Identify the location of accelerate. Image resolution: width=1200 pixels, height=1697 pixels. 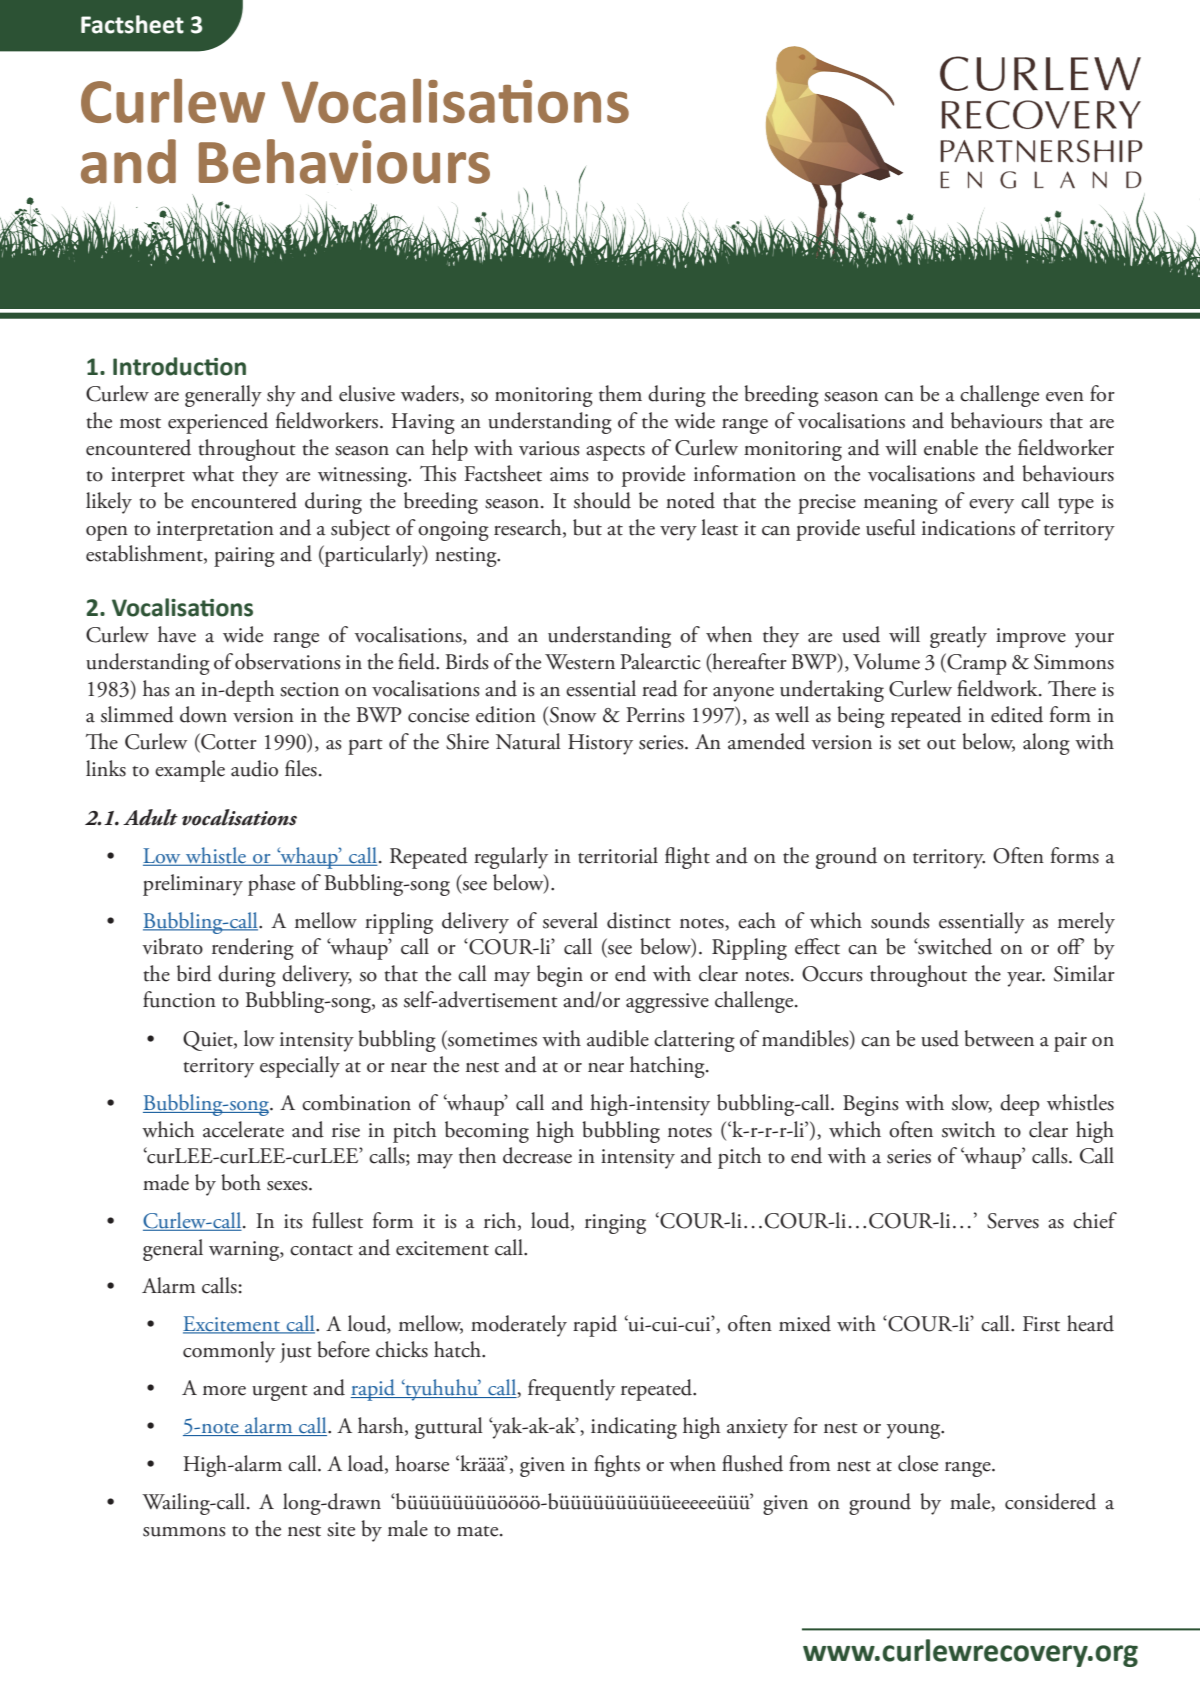
(243, 1129).
